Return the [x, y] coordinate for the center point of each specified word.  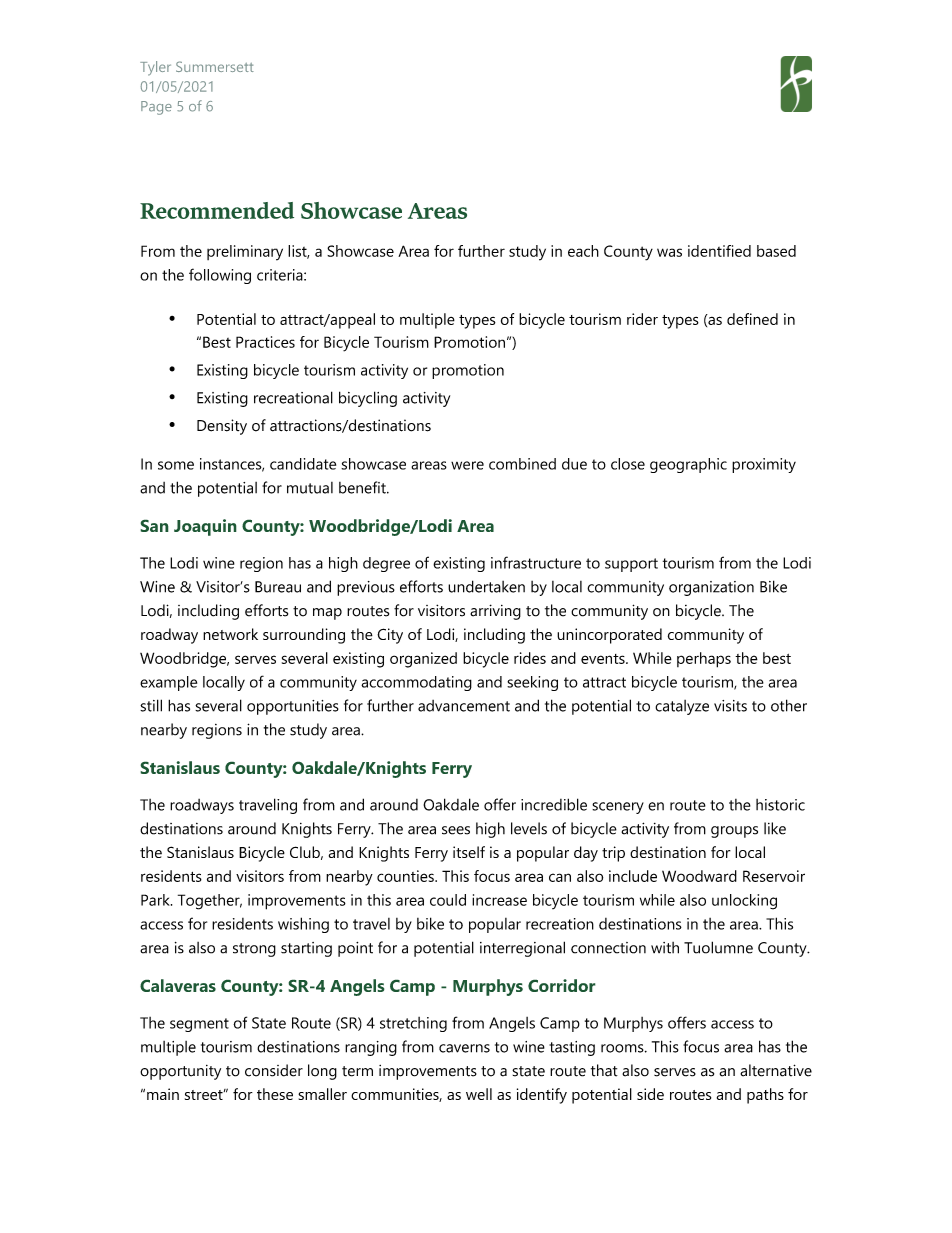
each [583, 251]
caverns [464, 1048]
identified [719, 251]
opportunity [180, 1072]
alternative [776, 1070]
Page [156, 108]
